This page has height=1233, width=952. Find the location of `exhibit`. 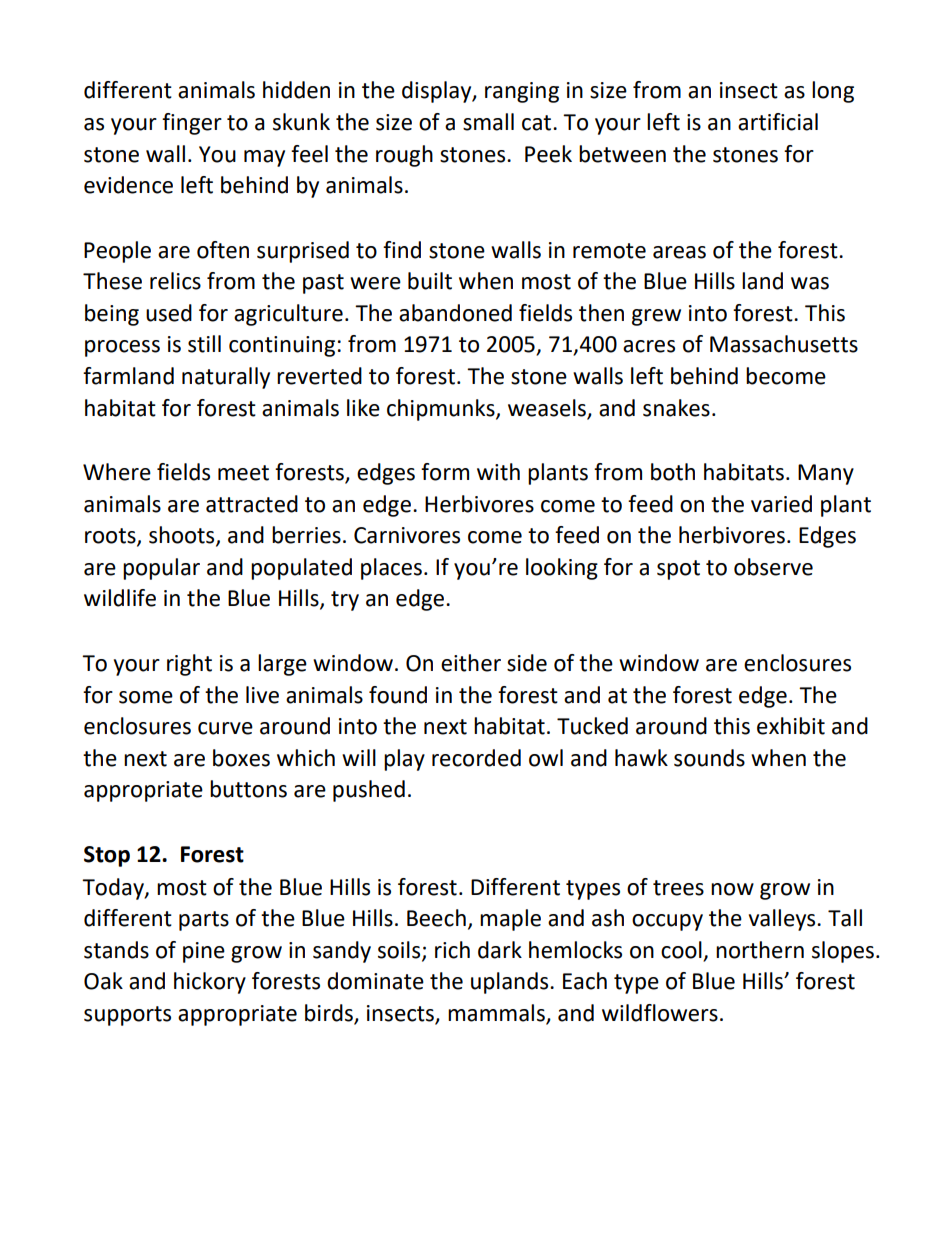

exhibit is located at coordinates (791, 726).
